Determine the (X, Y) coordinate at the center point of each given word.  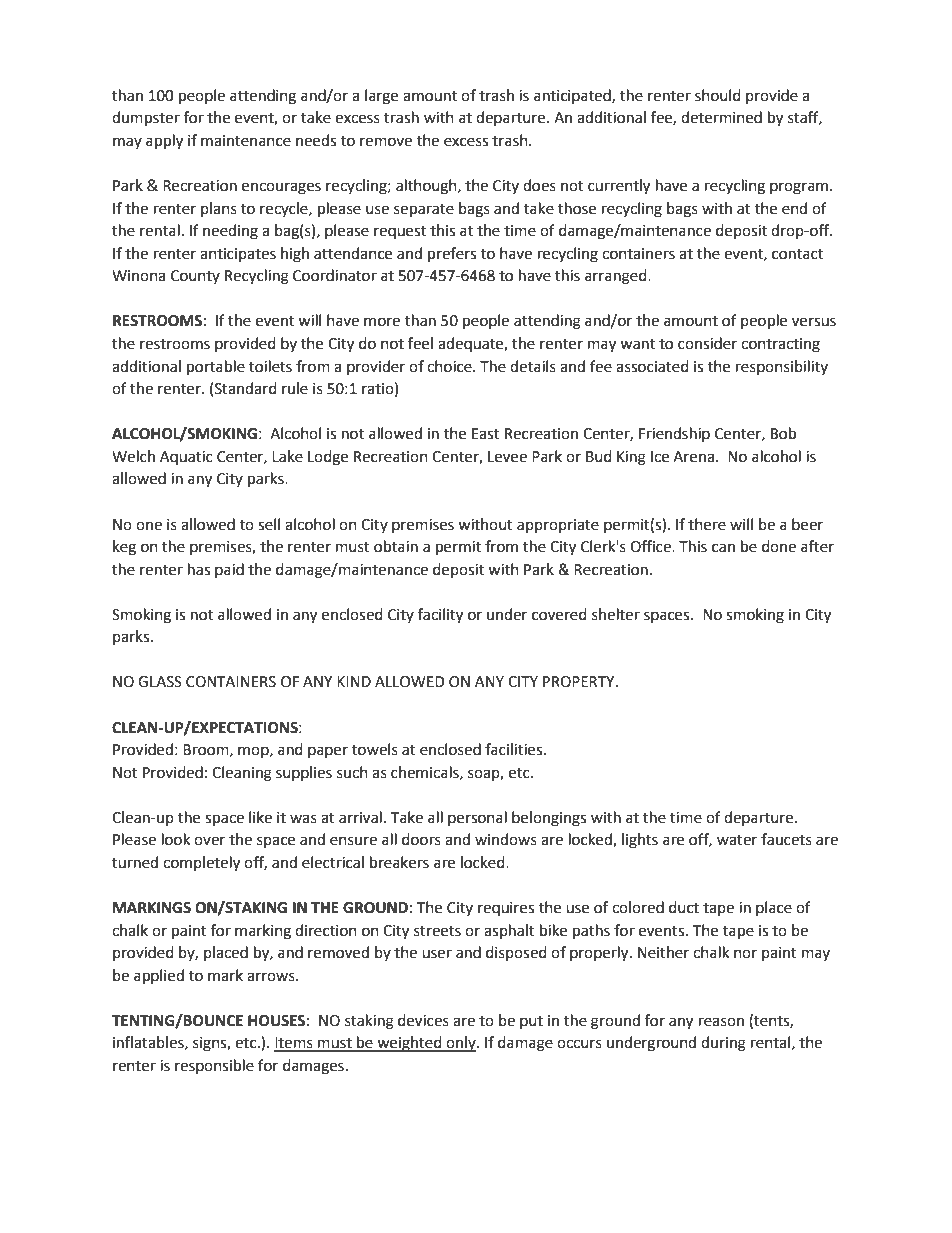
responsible (214, 1066)
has (199, 569)
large (381, 97)
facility (440, 616)
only (461, 1044)
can (723, 548)
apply (164, 142)
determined (721, 117)
